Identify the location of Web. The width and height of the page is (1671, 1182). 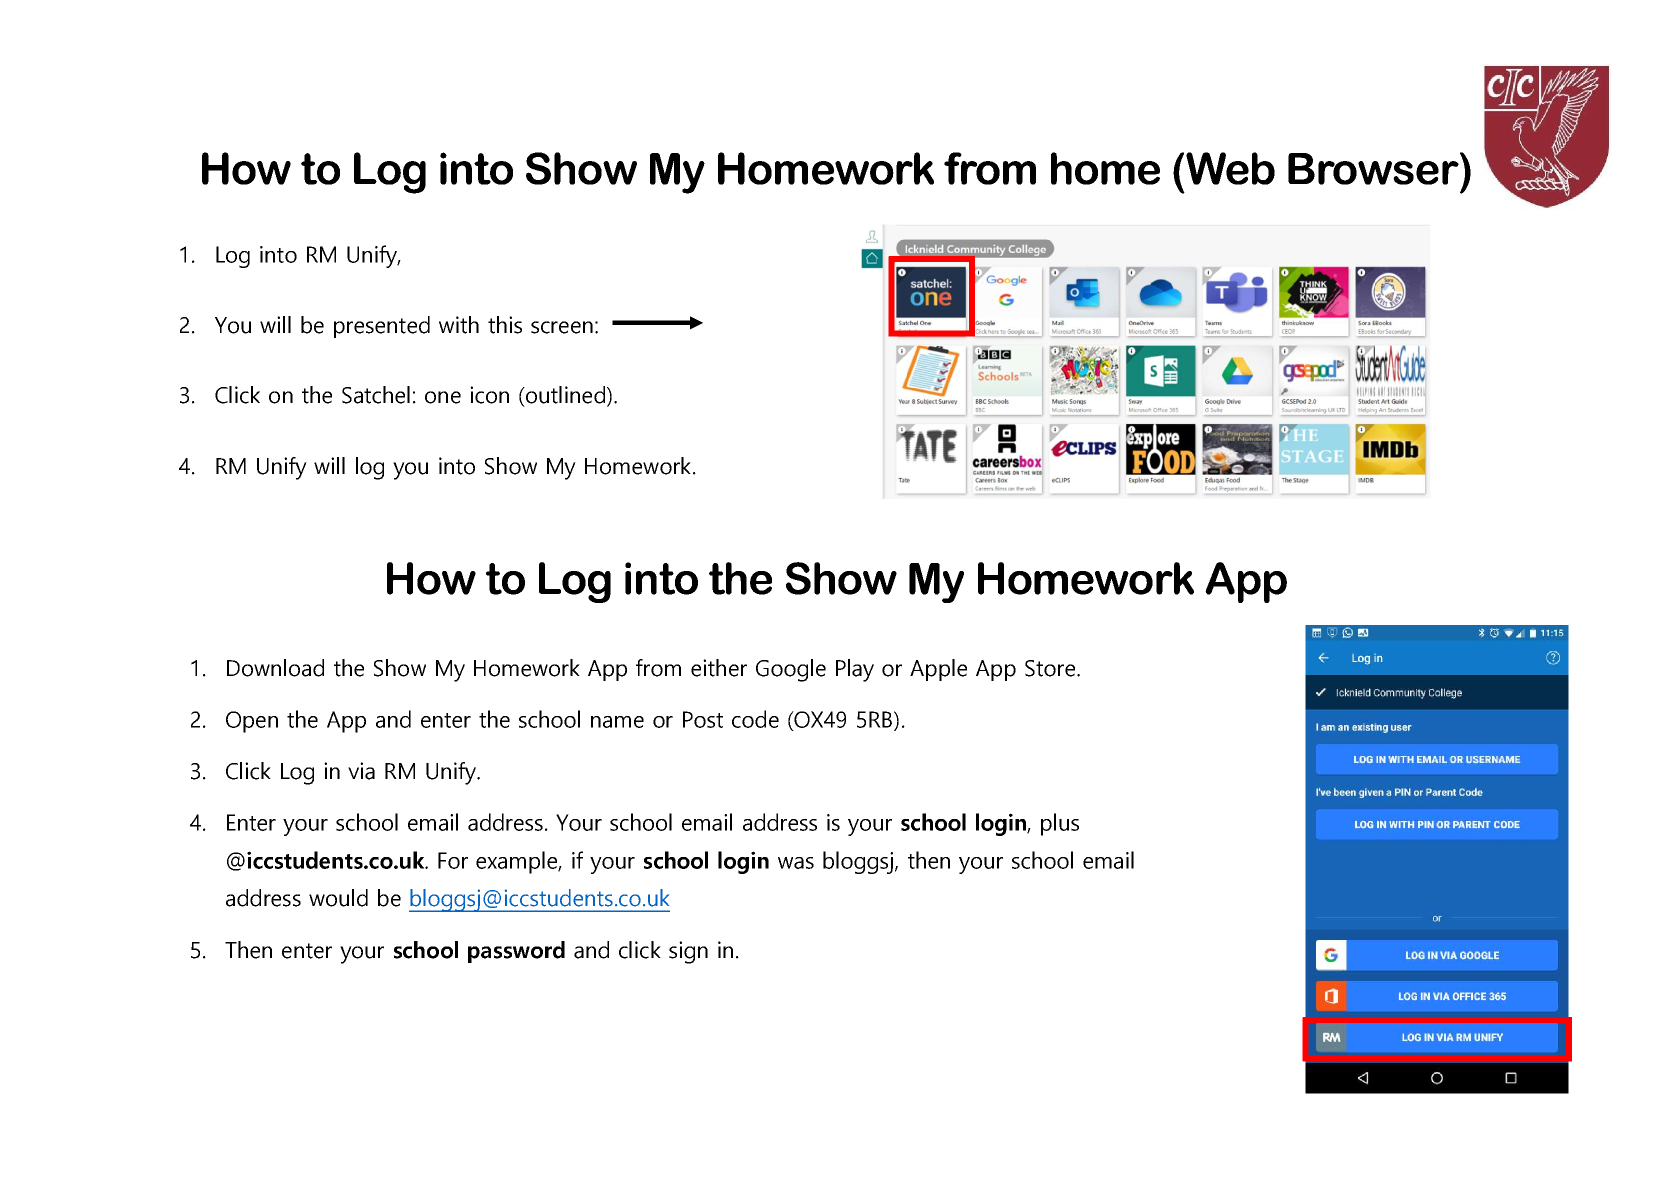
(1230, 168).
